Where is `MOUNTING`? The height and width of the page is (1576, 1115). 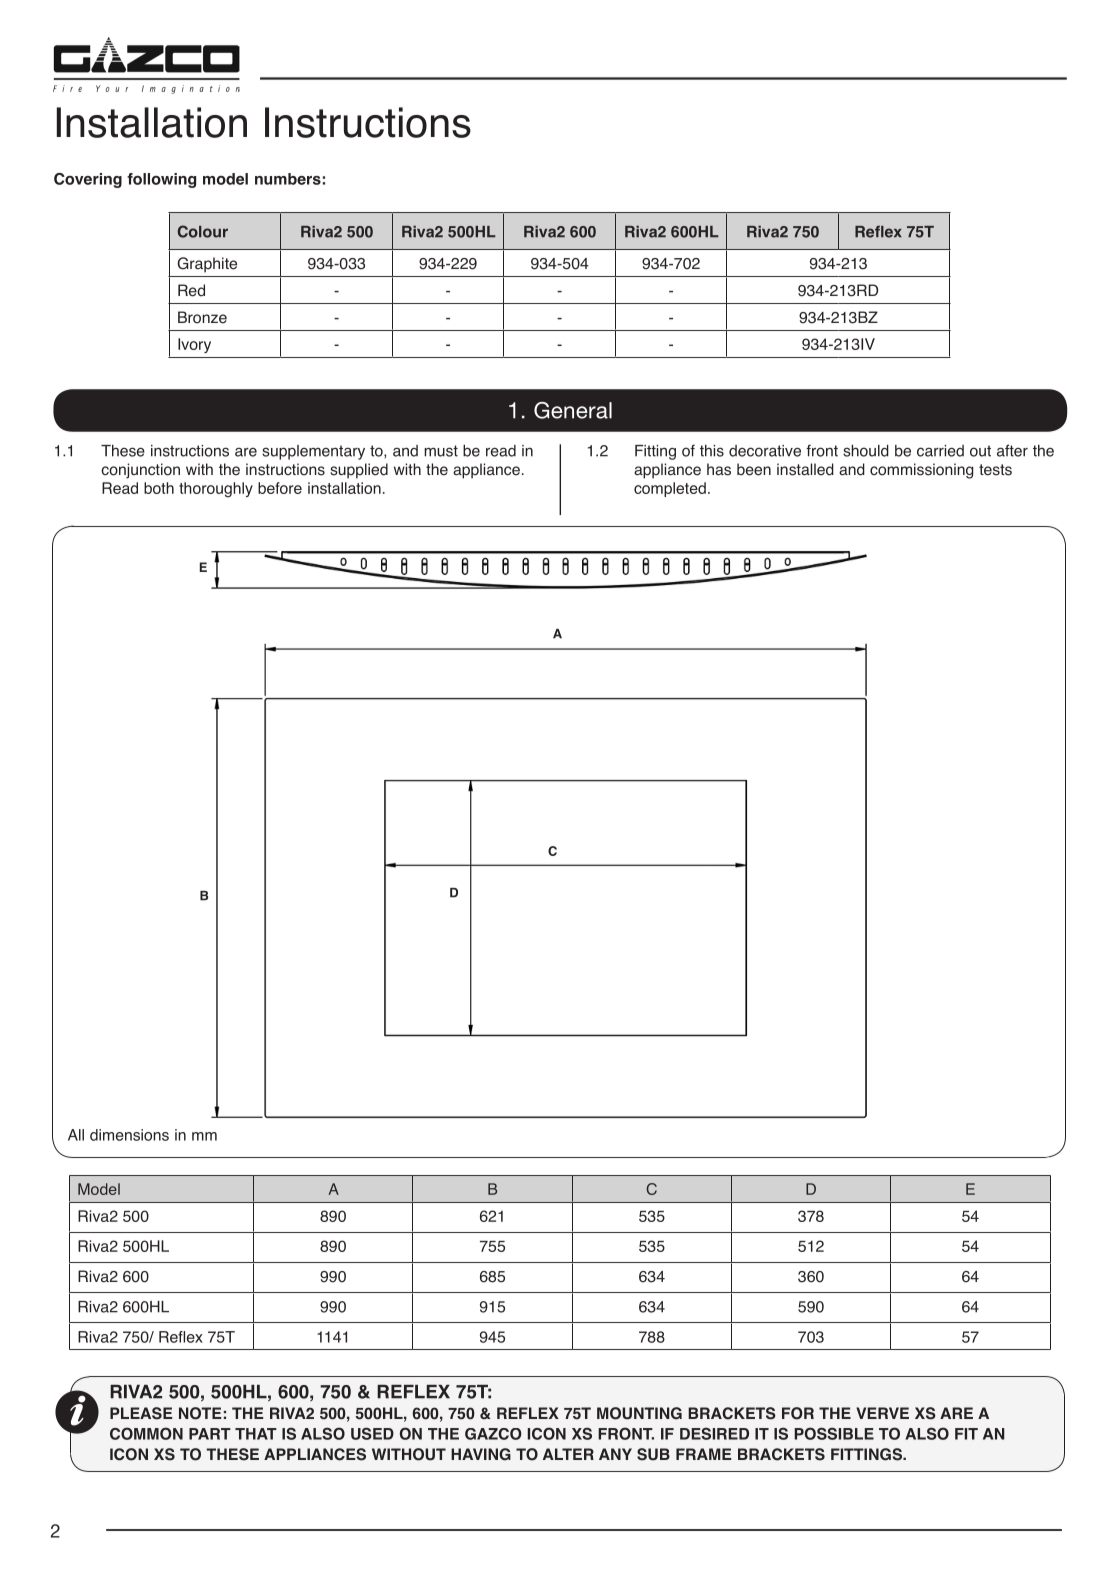 MOUNTING is located at coordinates (639, 1413).
